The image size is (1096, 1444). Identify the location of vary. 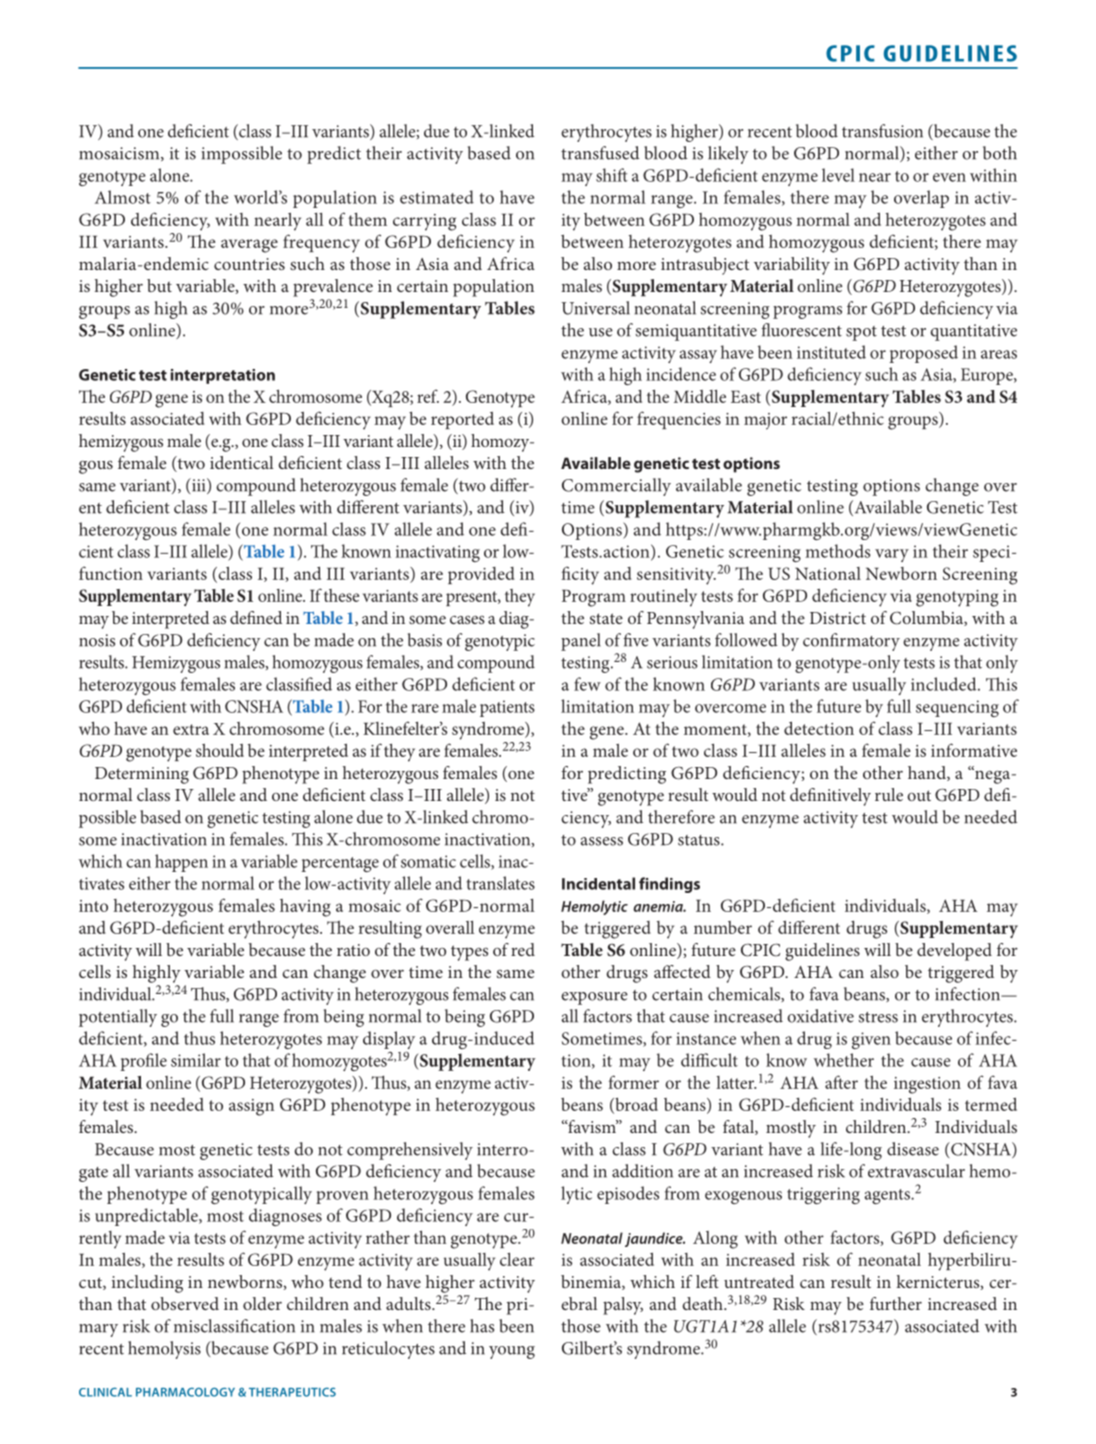
(892, 555).
